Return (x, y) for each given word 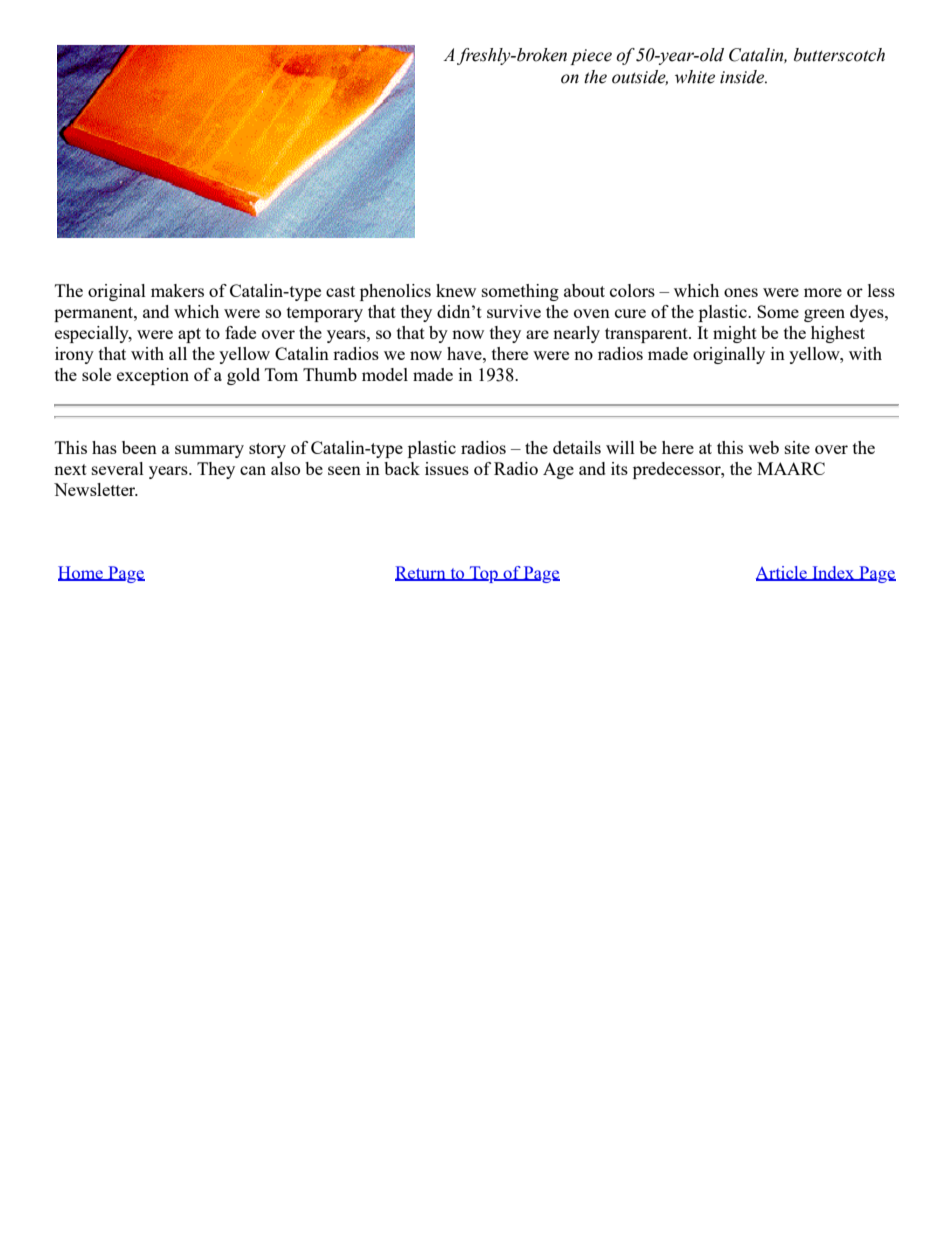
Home (81, 573)
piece (591, 57)
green (824, 315)
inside (743, 77)
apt (189, 335)
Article (782, 573)
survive (514, 311)
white (695, 77)
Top (484, 574)
